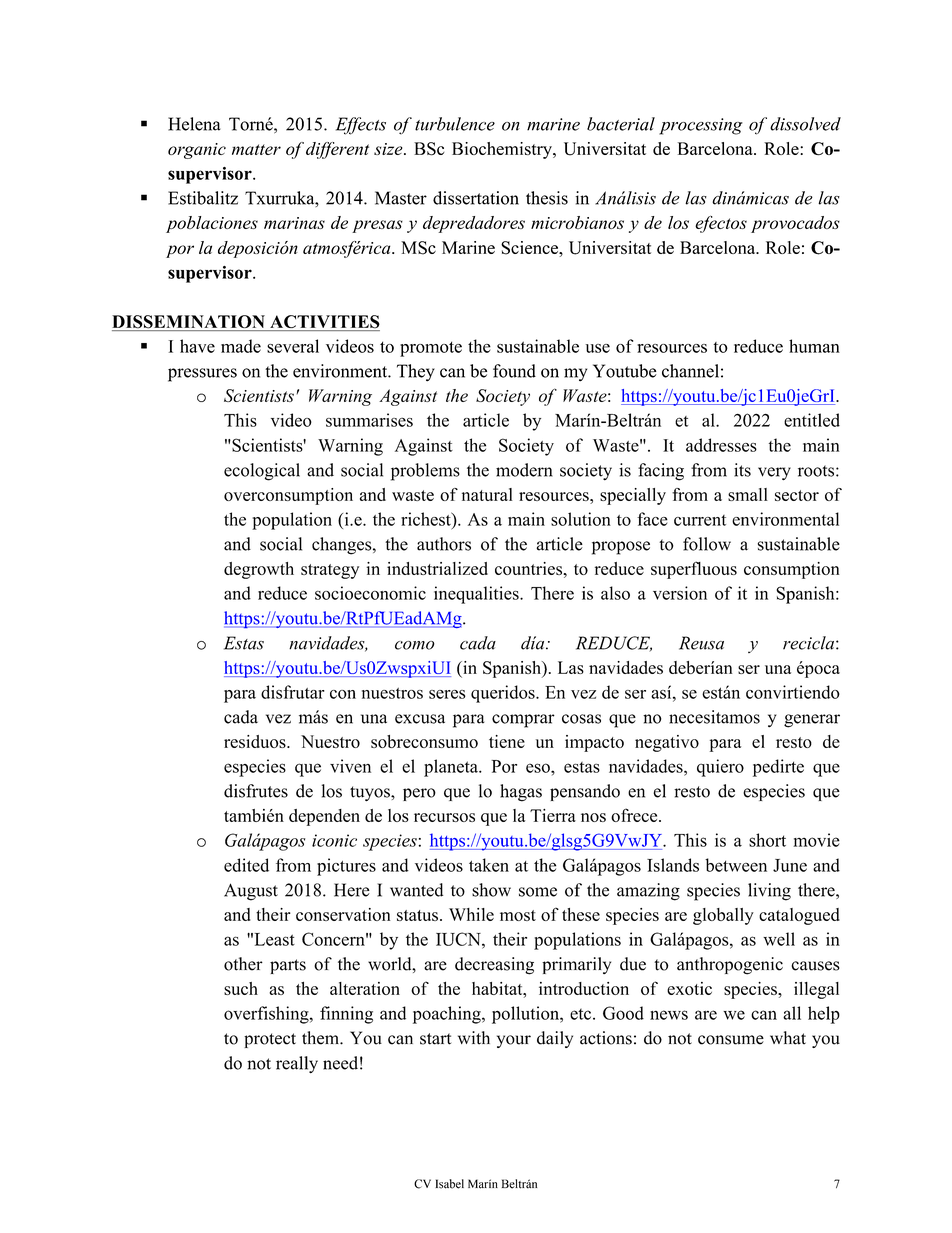 The height and width of the screenshot is (1233, 952). I want to click on matter, so click(256, 149).
